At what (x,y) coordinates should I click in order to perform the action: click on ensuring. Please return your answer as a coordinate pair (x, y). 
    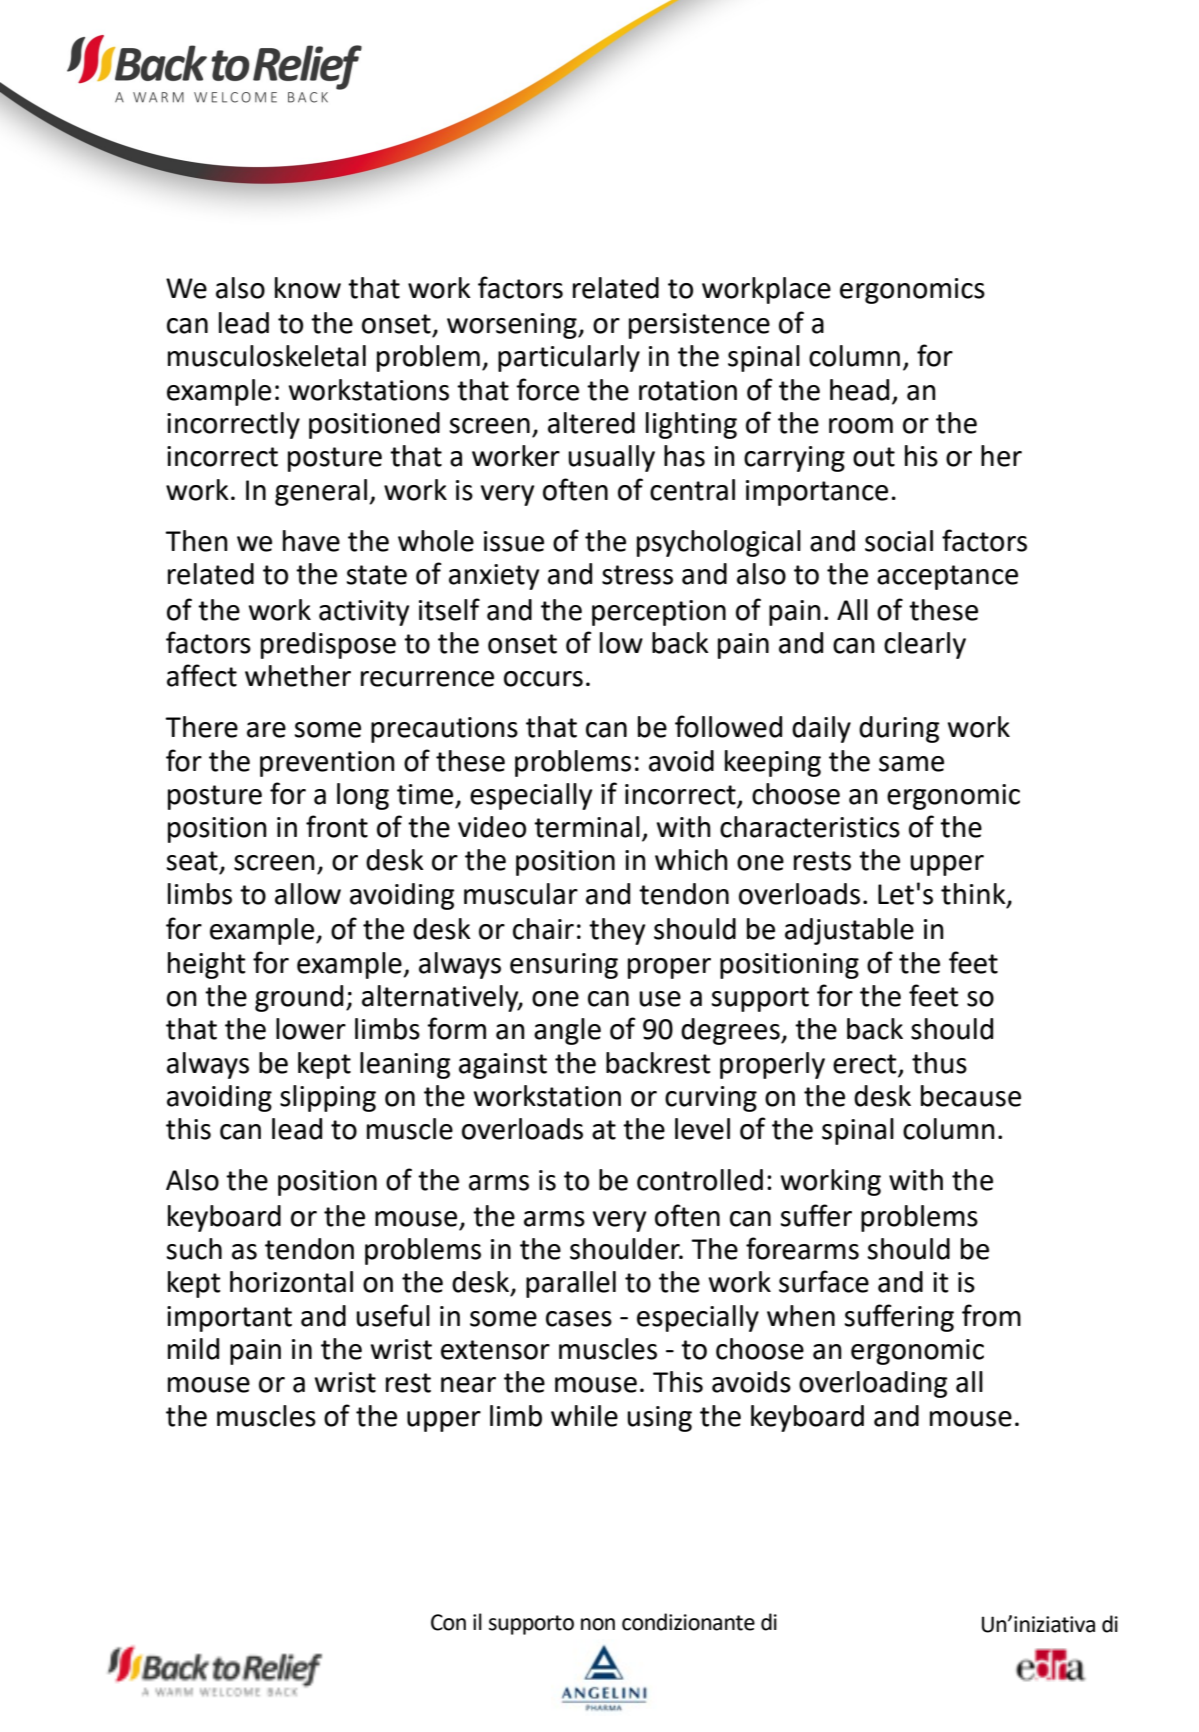
    Looking at the image, I should click on (564, 966).
